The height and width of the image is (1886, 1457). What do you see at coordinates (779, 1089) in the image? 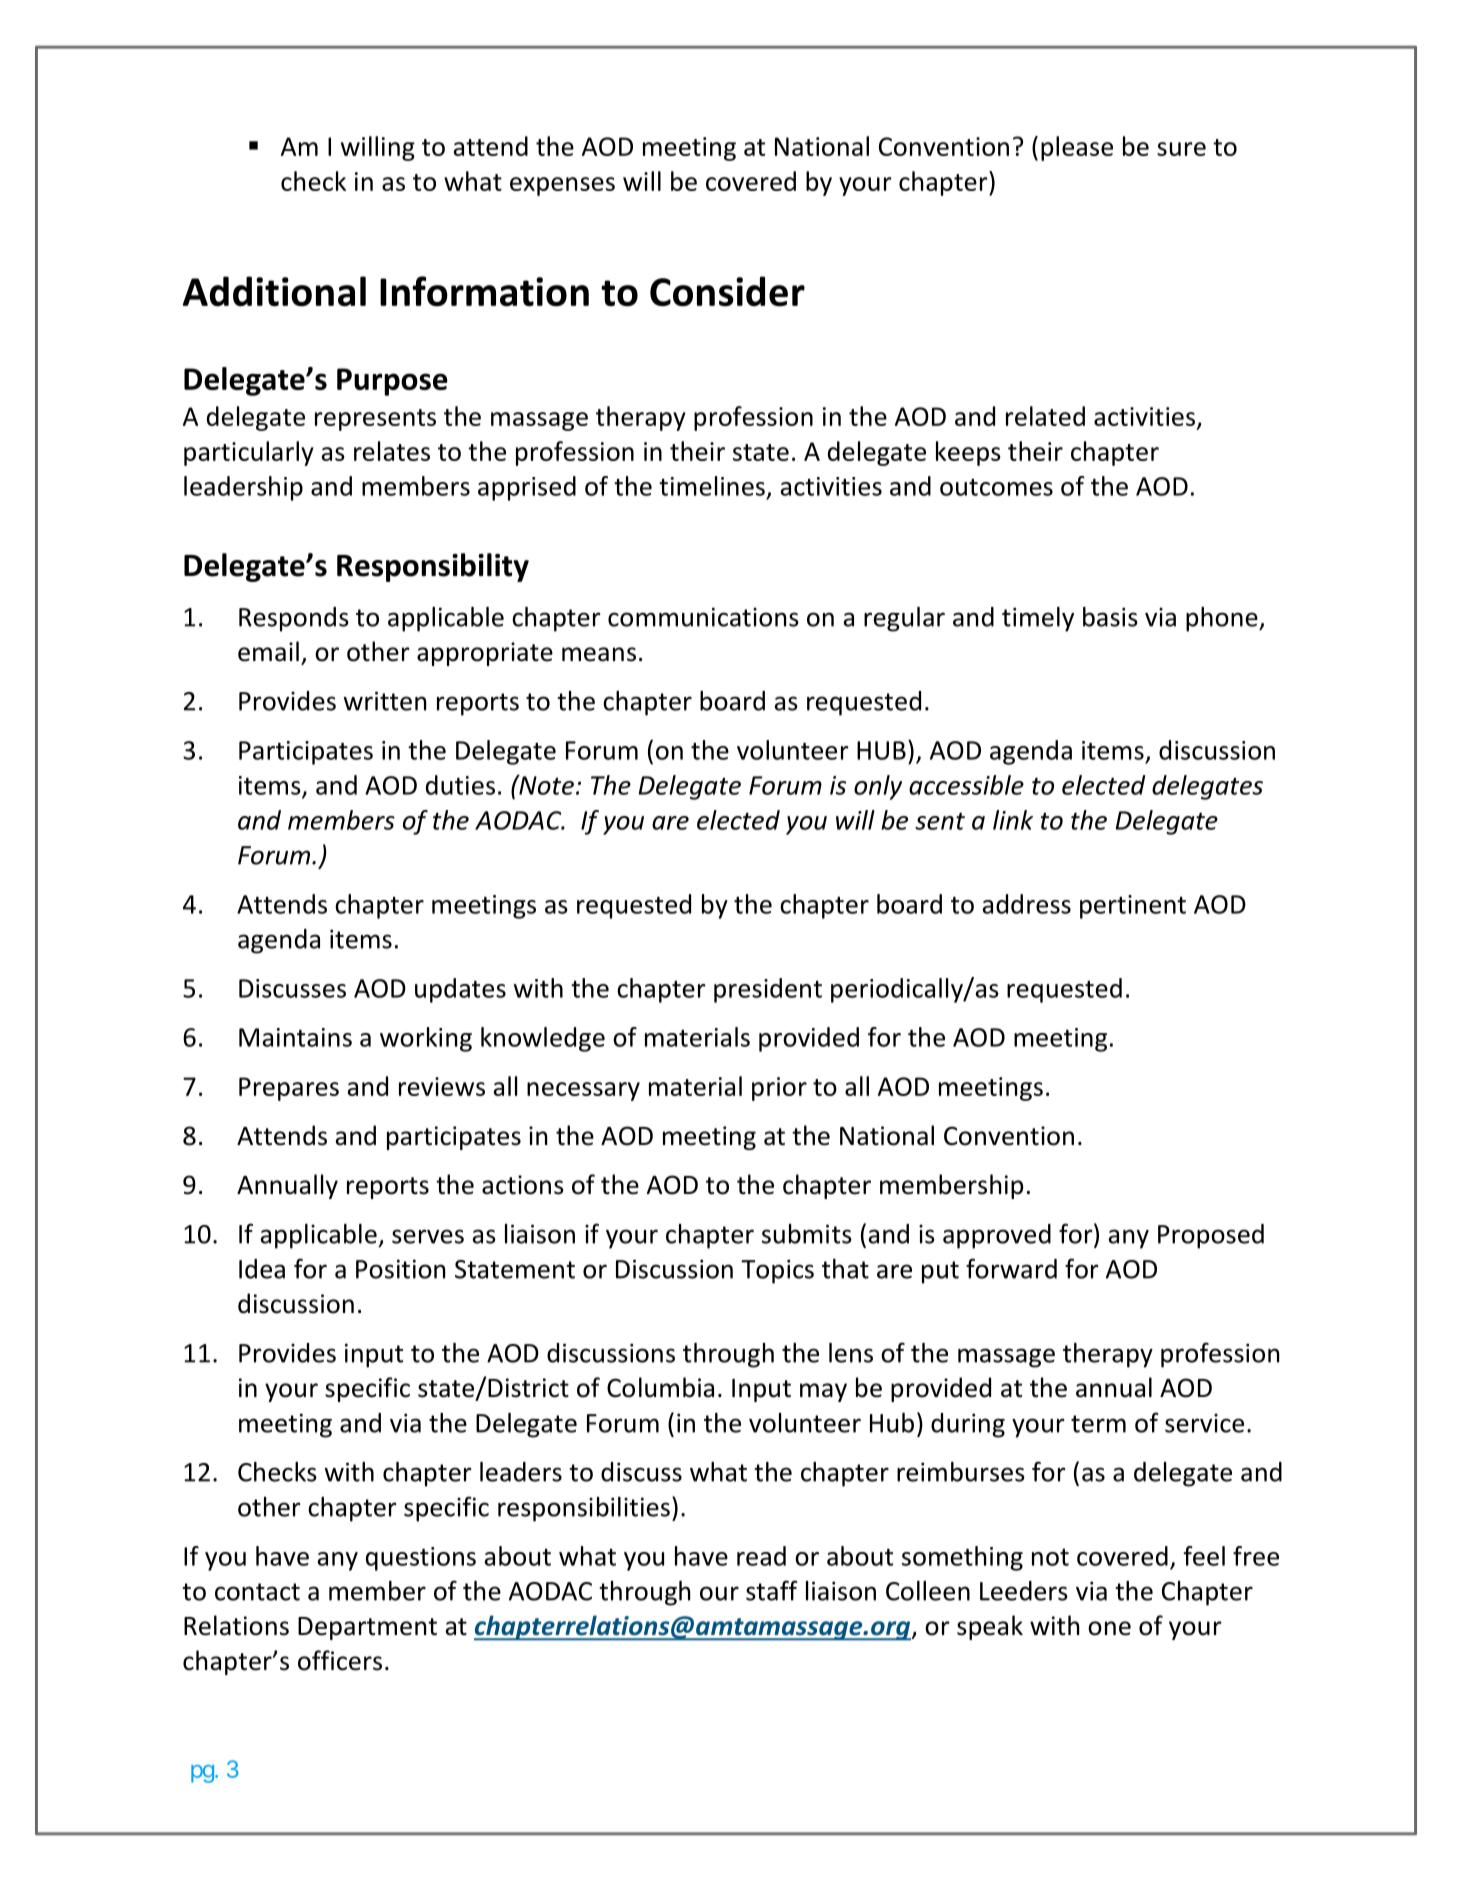
I see `prior` at bounding box center [779, 1089].
